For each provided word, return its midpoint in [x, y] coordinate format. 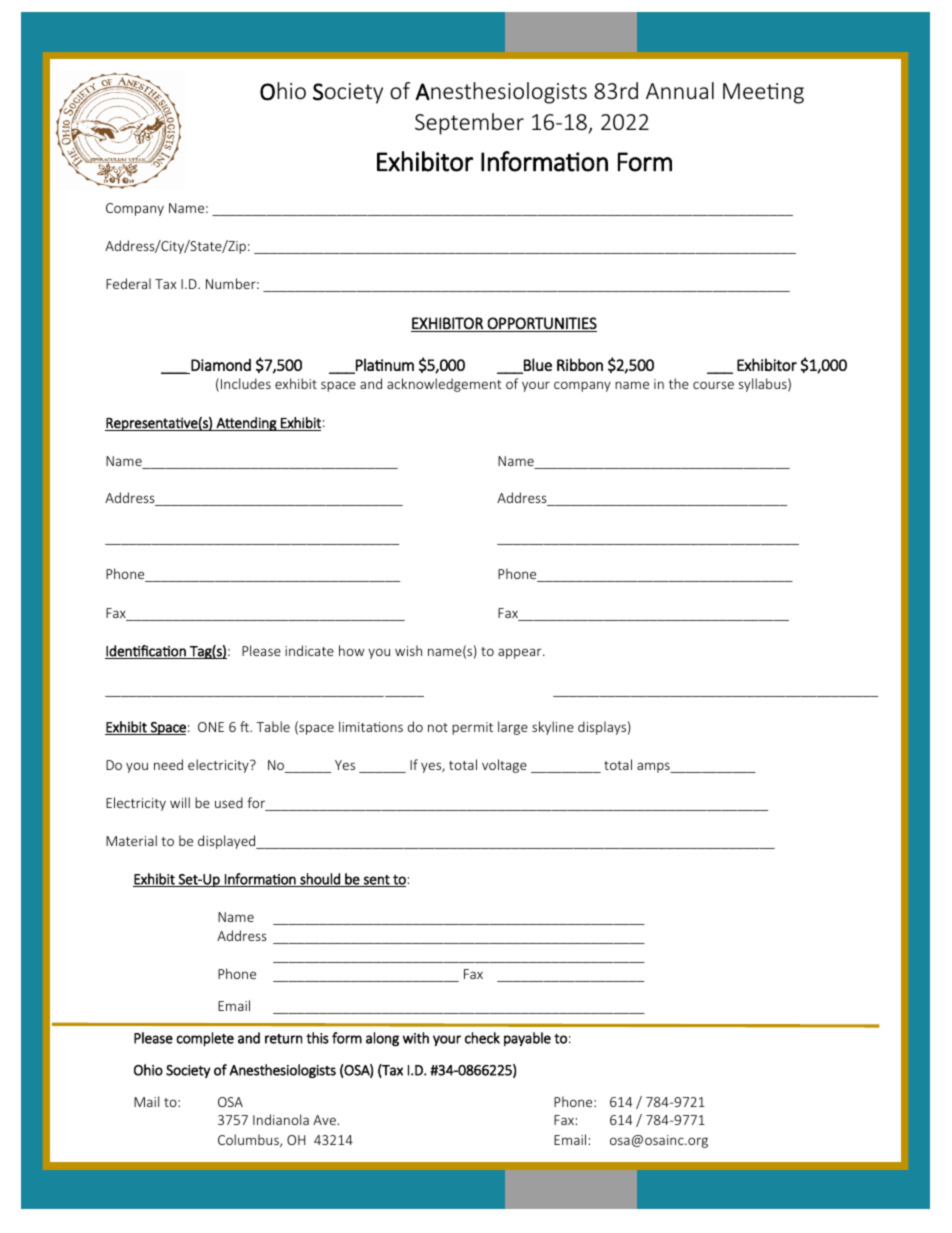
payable [527, 1039]
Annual [680, 90]
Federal [128, 283]
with [416, 1038]
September [469, 124]
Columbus [249, 1140]
